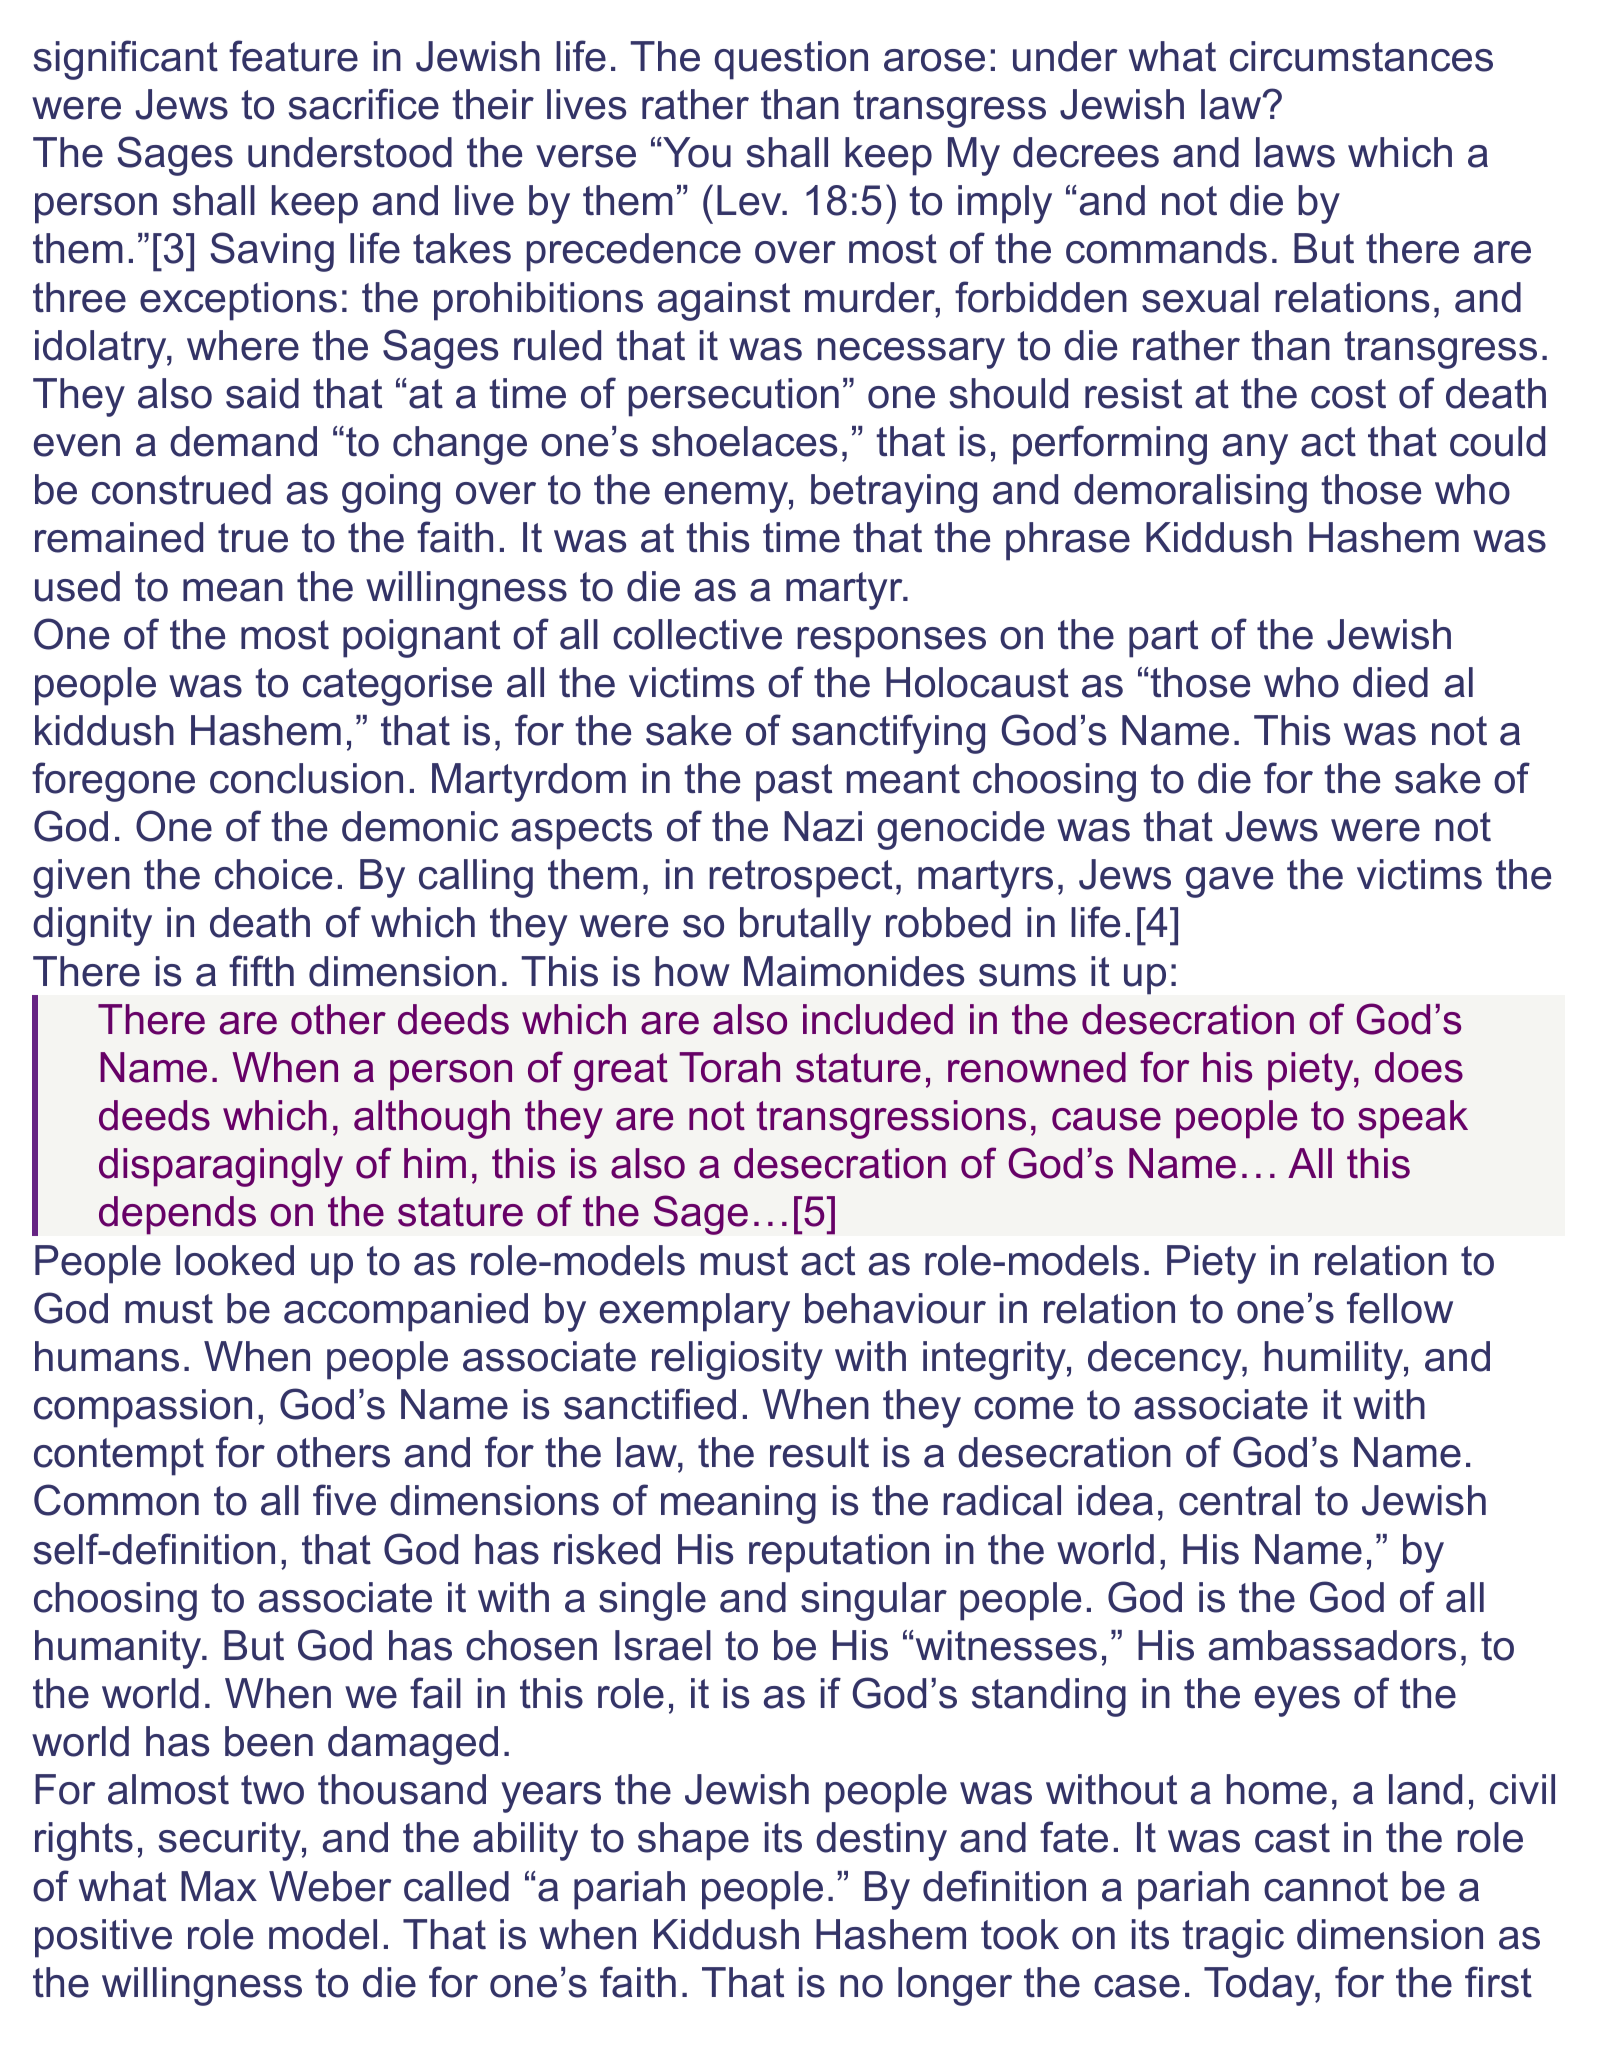  I want to click on feature, so click(293, 56).
